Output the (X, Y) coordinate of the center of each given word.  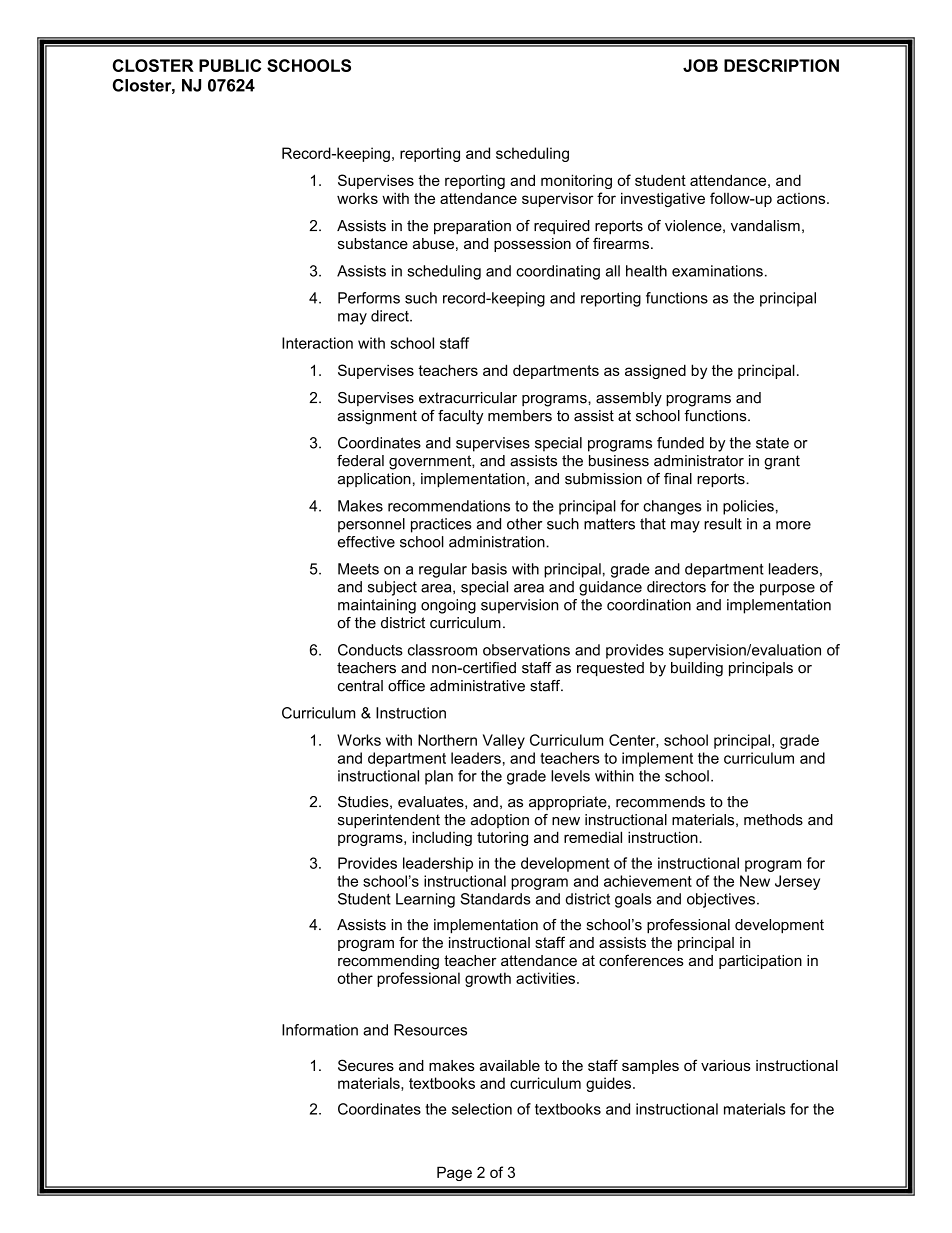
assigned (655, 371)
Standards (495, 899)
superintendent (389, 821)
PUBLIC (230, 65)
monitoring (576, 181)
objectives (721, 900)
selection (482, 1109)
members (520, 416)
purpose (787, 590)
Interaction (317, 343)
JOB (700, 65)
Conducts (370, 650)
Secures (366, 1065)
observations (526, 650)
